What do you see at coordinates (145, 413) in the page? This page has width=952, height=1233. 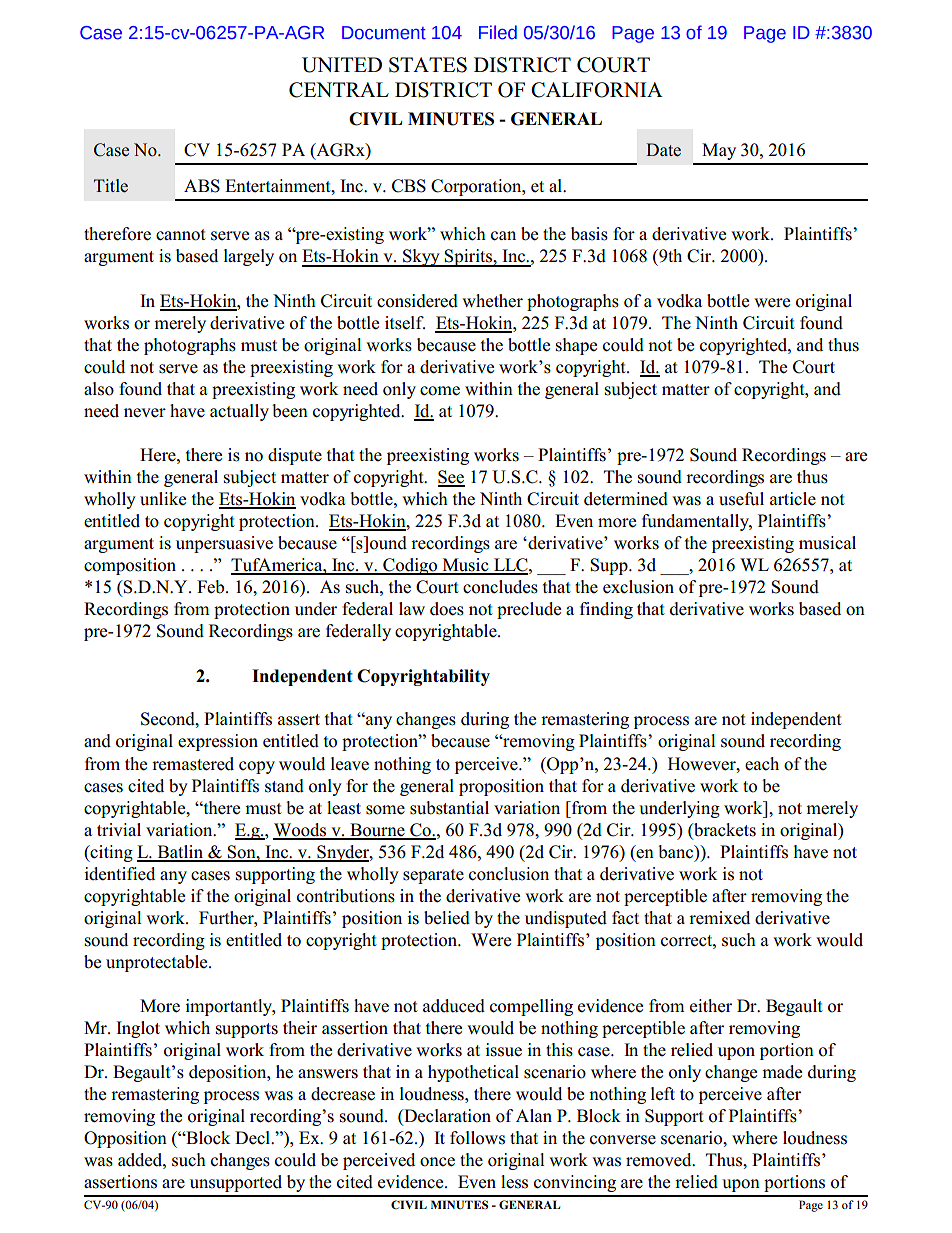 I see `never` at bounding box center [145, 413].
